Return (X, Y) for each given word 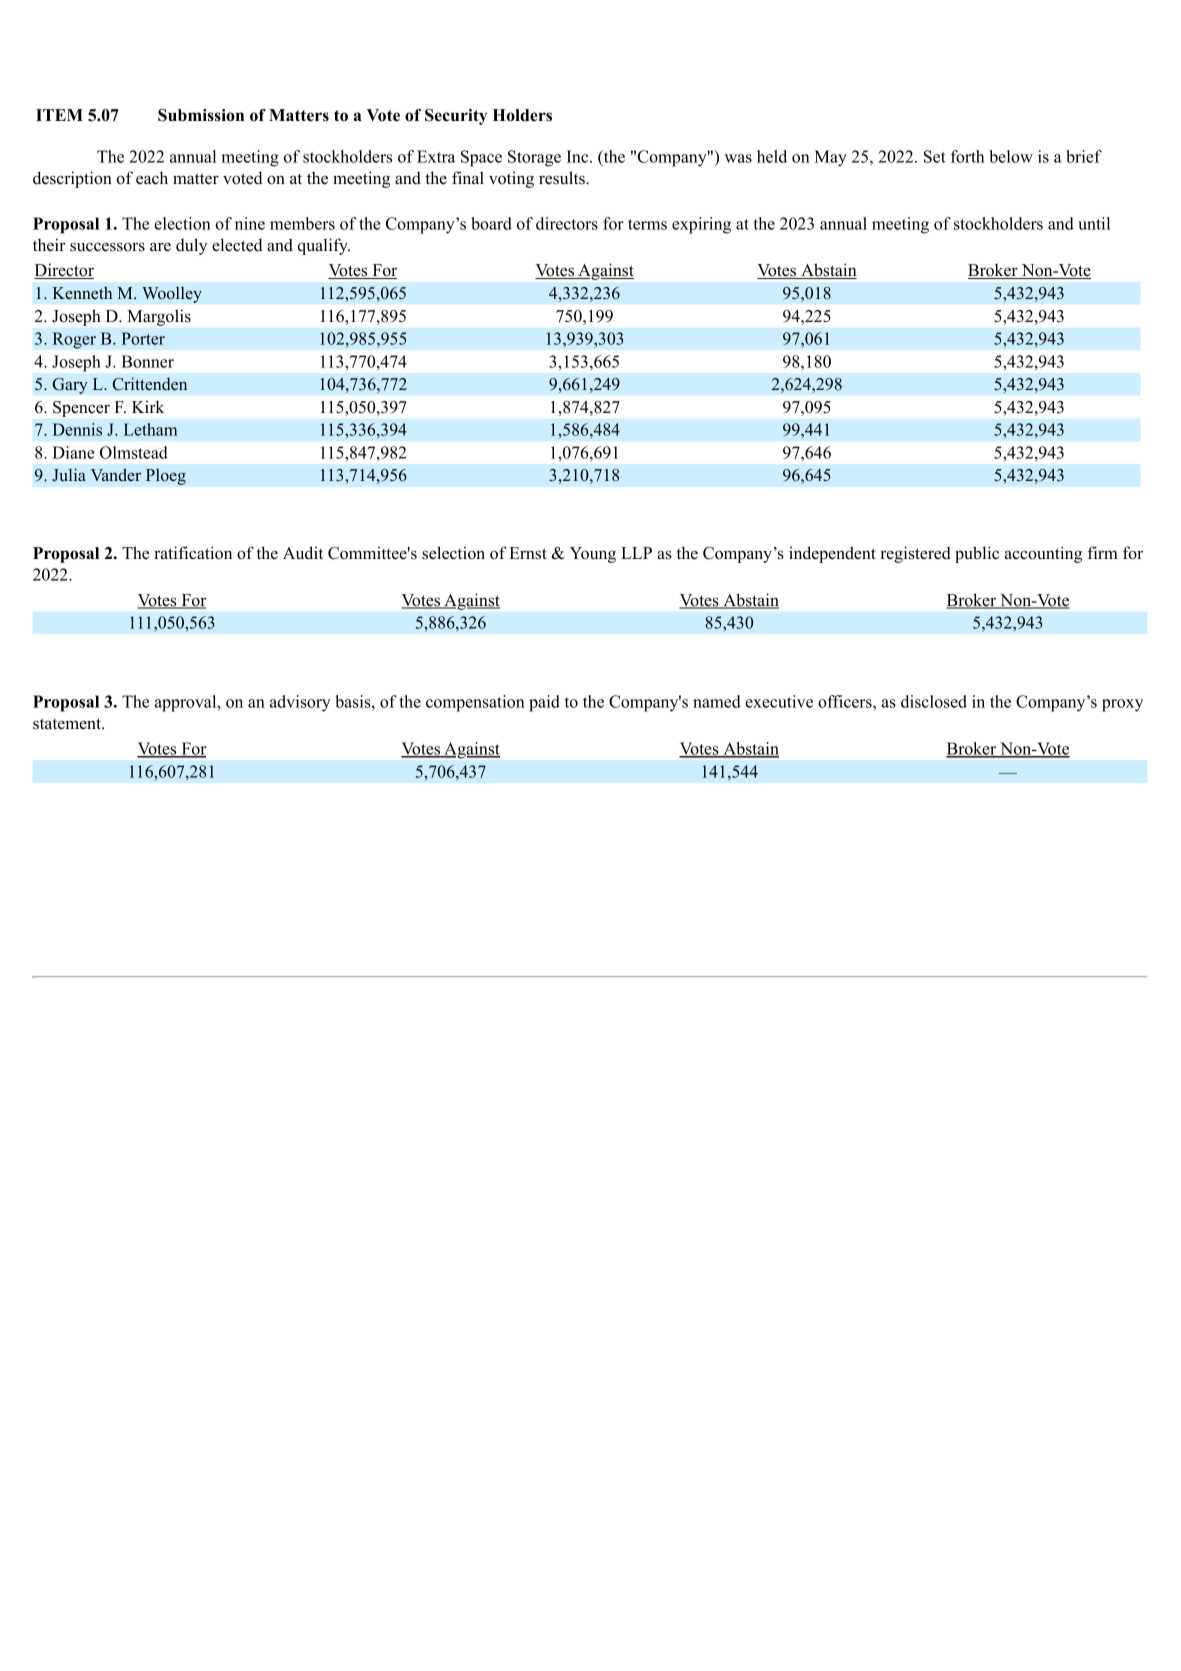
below (1011, 156)
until (1094, 223)
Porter (143, 338)
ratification (193, 553)
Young (593, 555)
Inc (579, 156)
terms (647, 224)
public (977, 554)
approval (186, 703)
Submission (201, 115)
